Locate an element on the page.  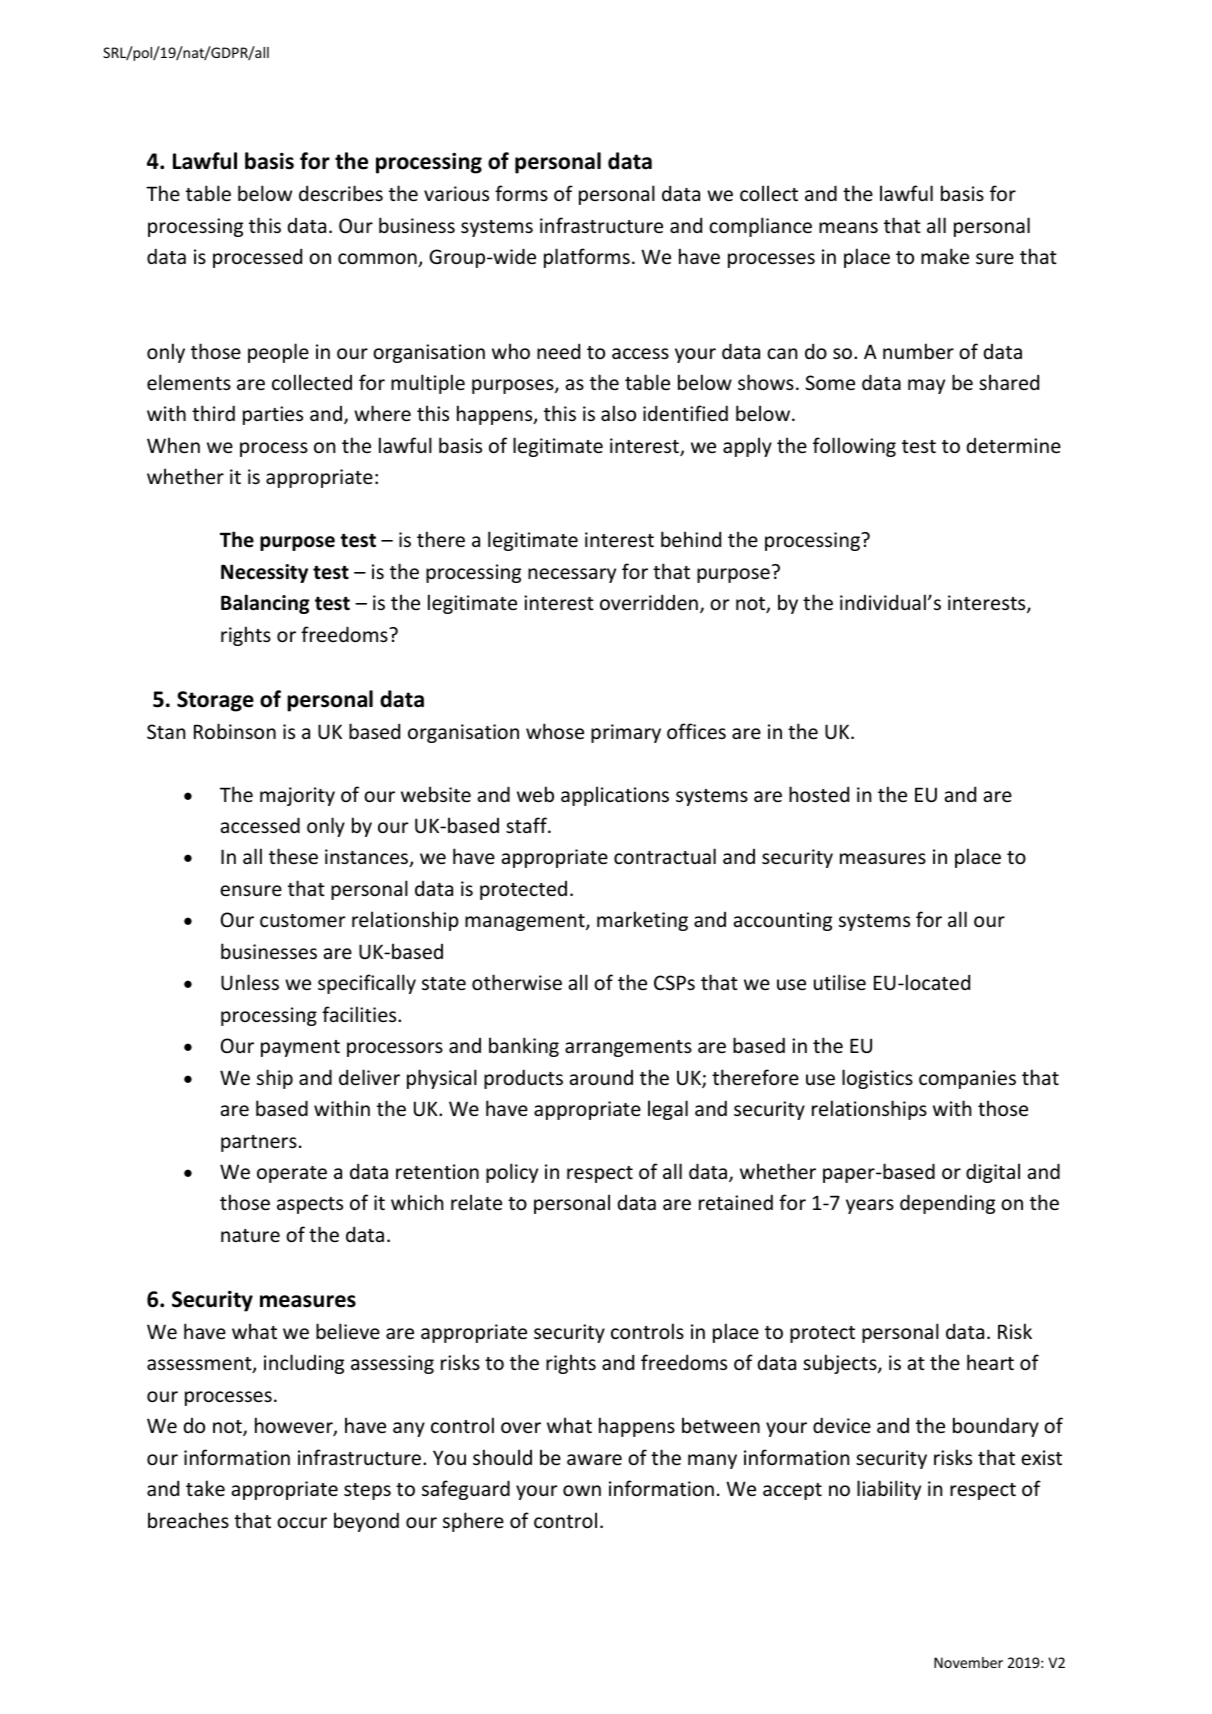
utilise is located at coordinates (840, 982).
